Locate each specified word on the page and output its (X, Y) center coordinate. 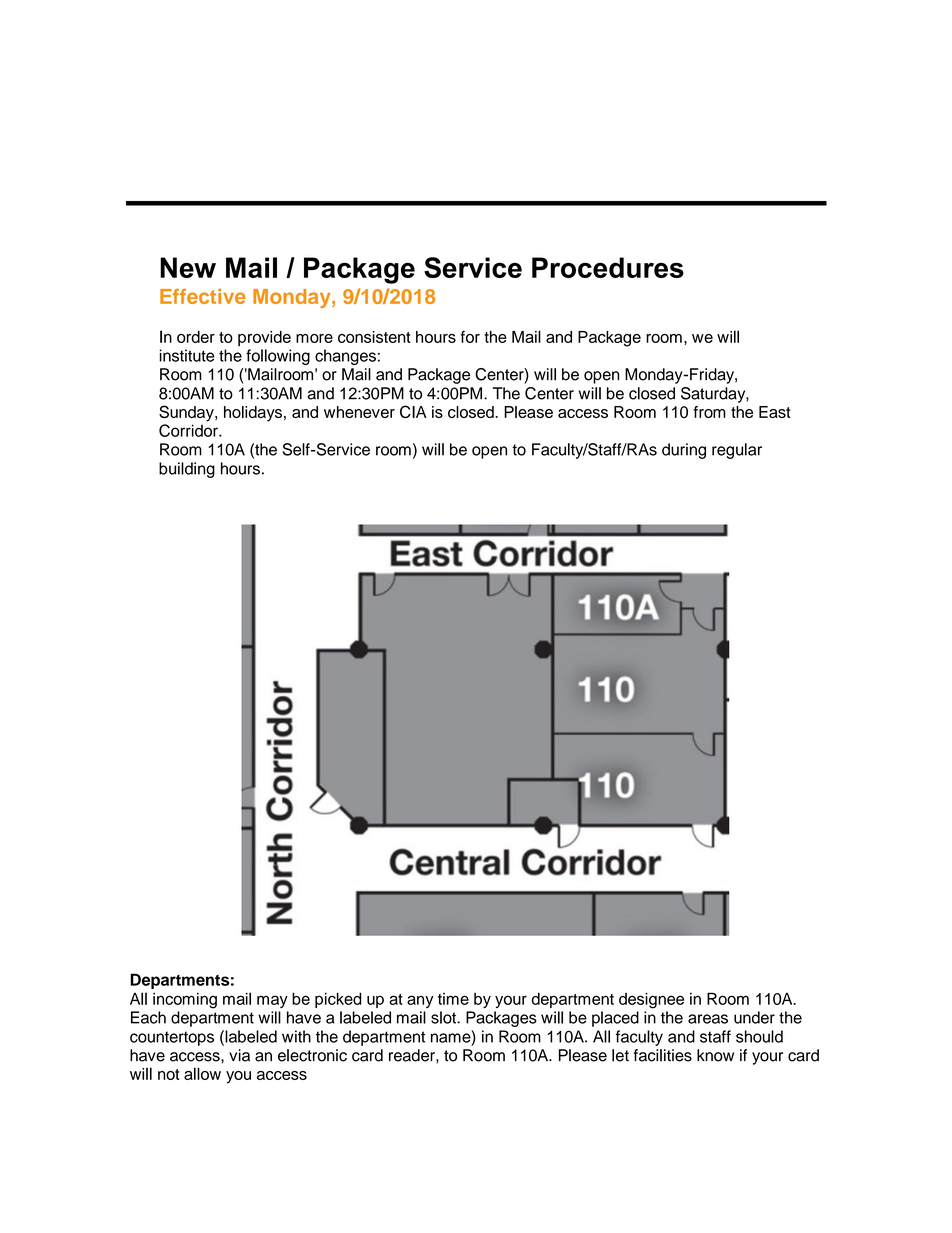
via (239, 1055)
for (470, 336)
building (187, 470)
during (684, 451)
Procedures (608, 267)
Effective (203, 296)
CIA (413, 411)
